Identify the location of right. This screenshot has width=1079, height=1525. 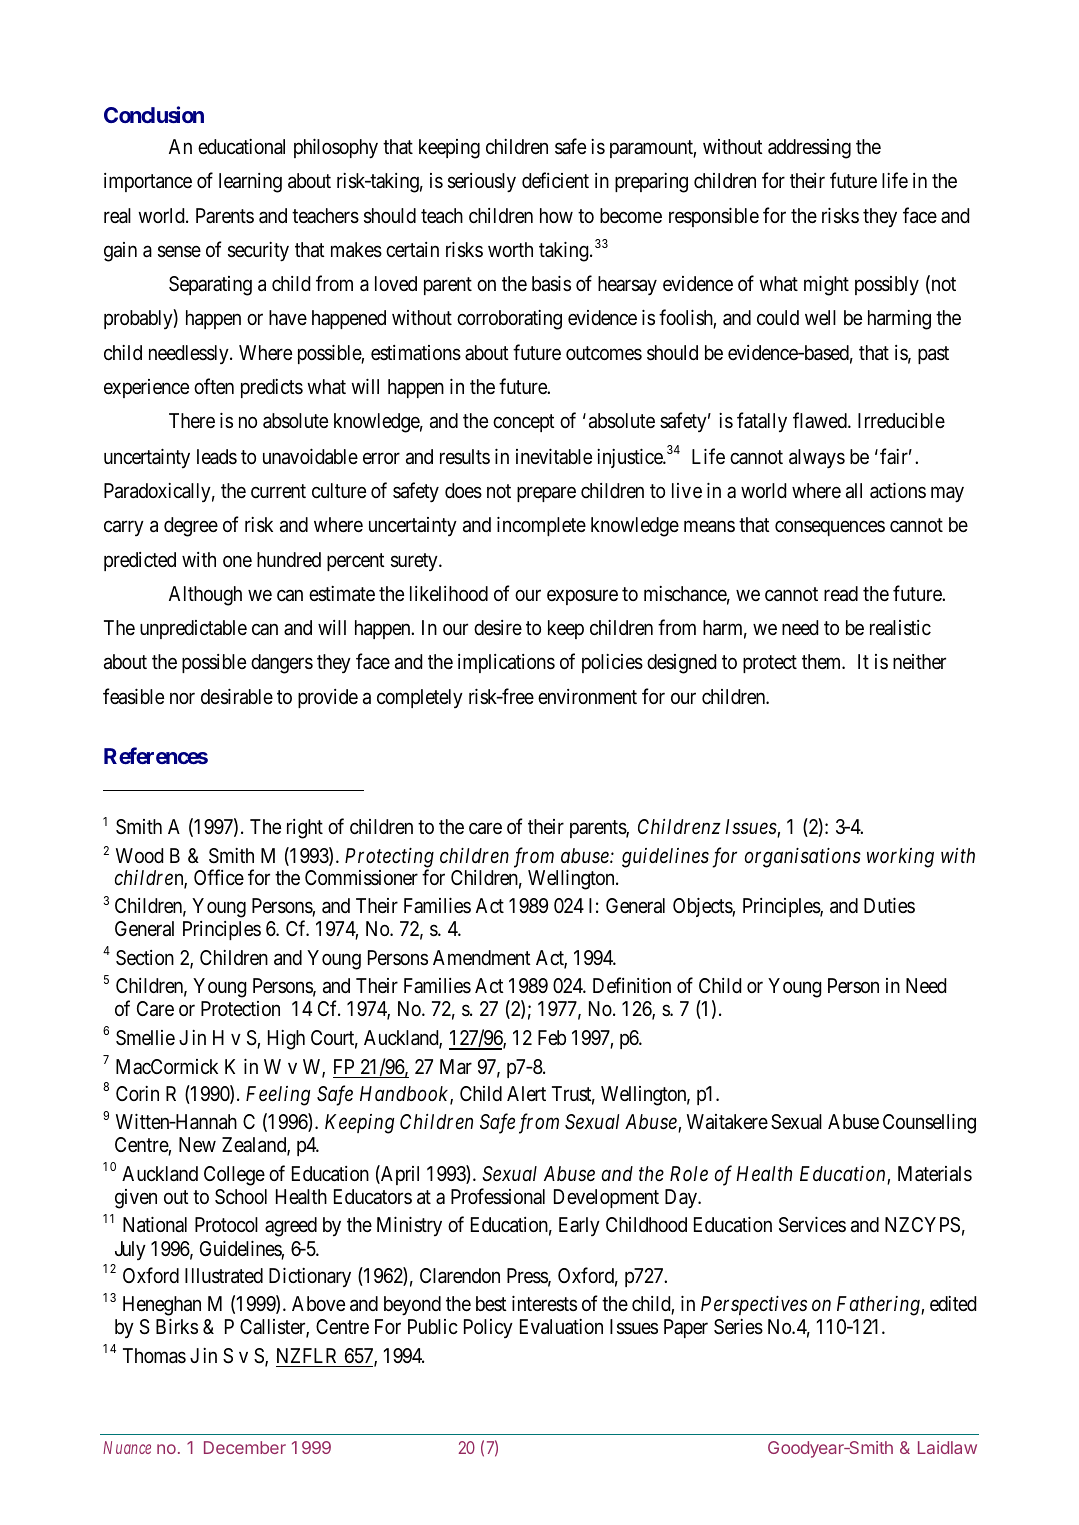
(305, 829).
